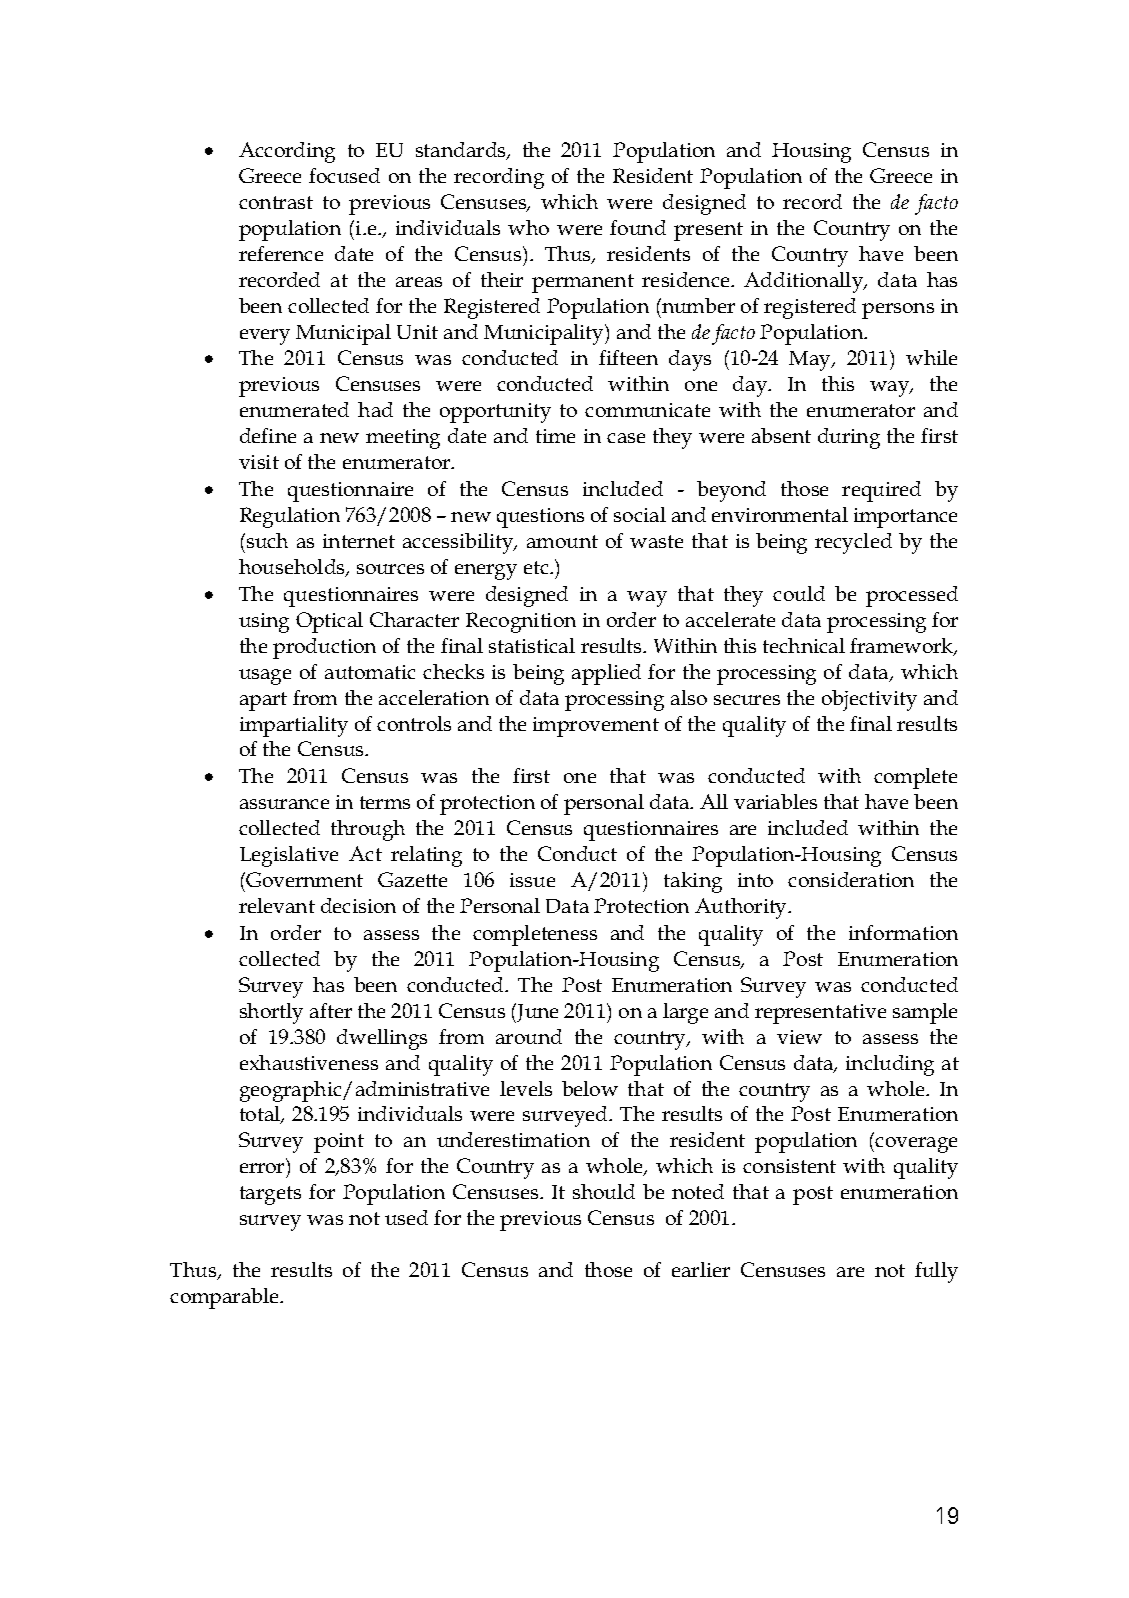 The width and height of the image is (1129, 1598). Describe the element at coordinates (276, 202) in the image. I see `contrast` at that location.
